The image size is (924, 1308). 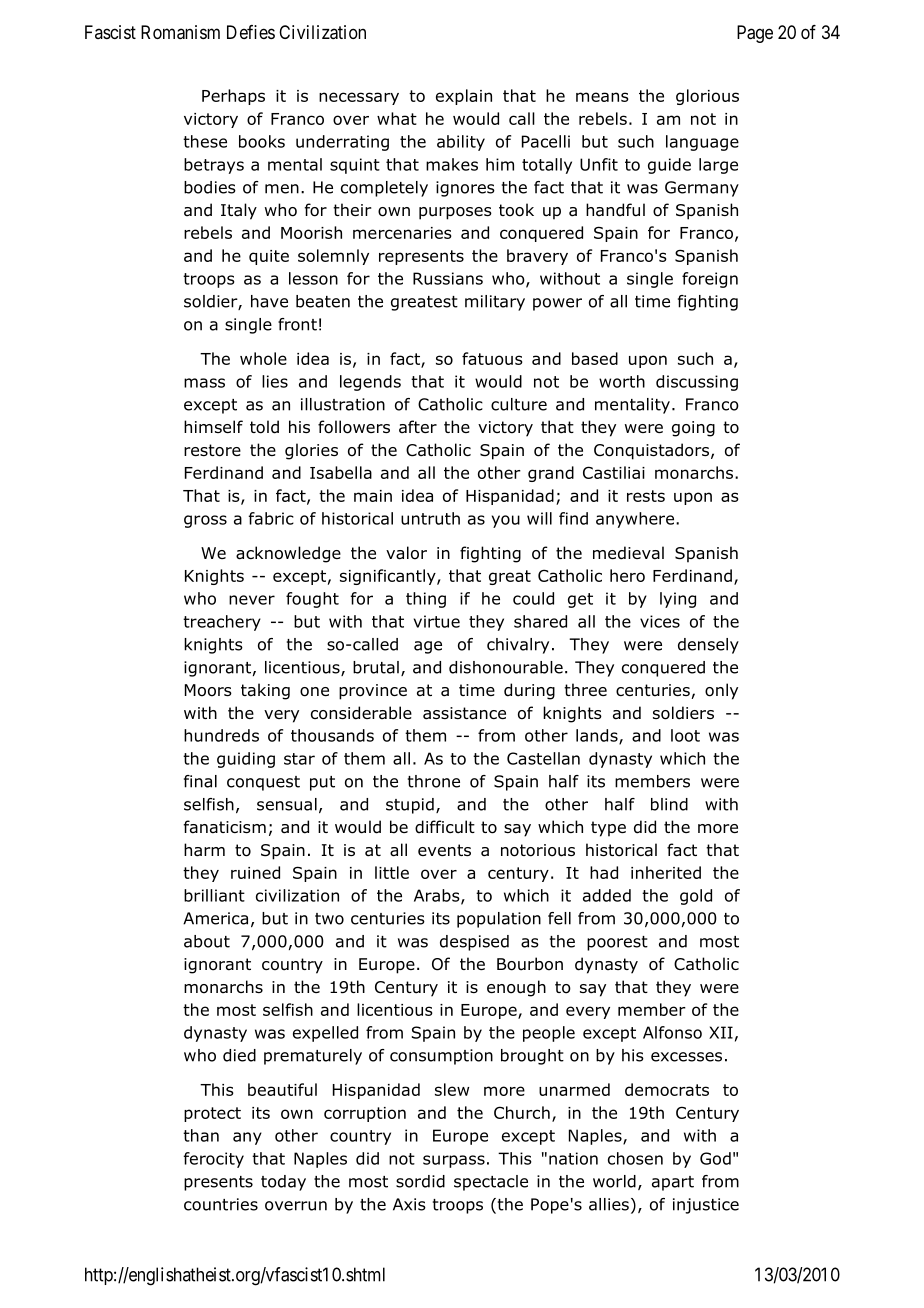 I want to click on ruined, so click(x=255, y=872).
